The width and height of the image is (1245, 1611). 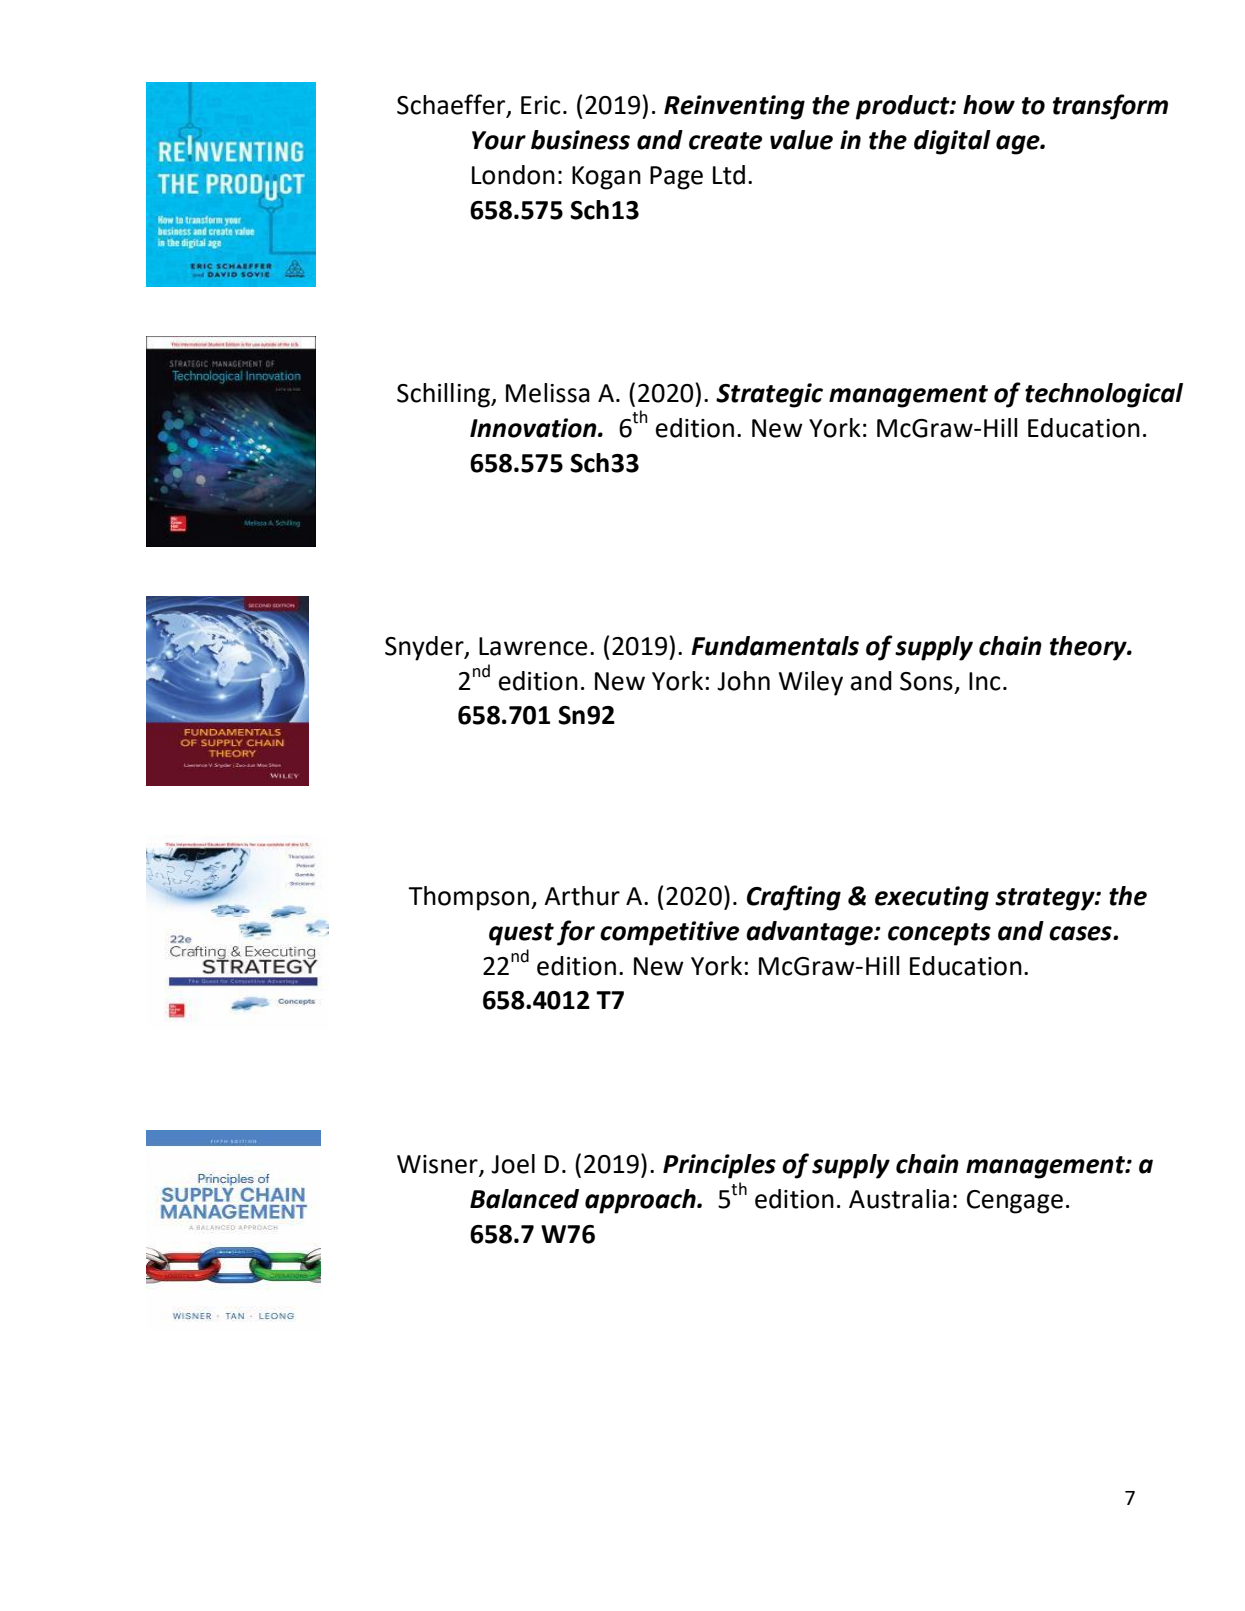 What do you see at coordinates (1104, 395) in the image?
I see `technological` at bounding box center [1104, 395].
